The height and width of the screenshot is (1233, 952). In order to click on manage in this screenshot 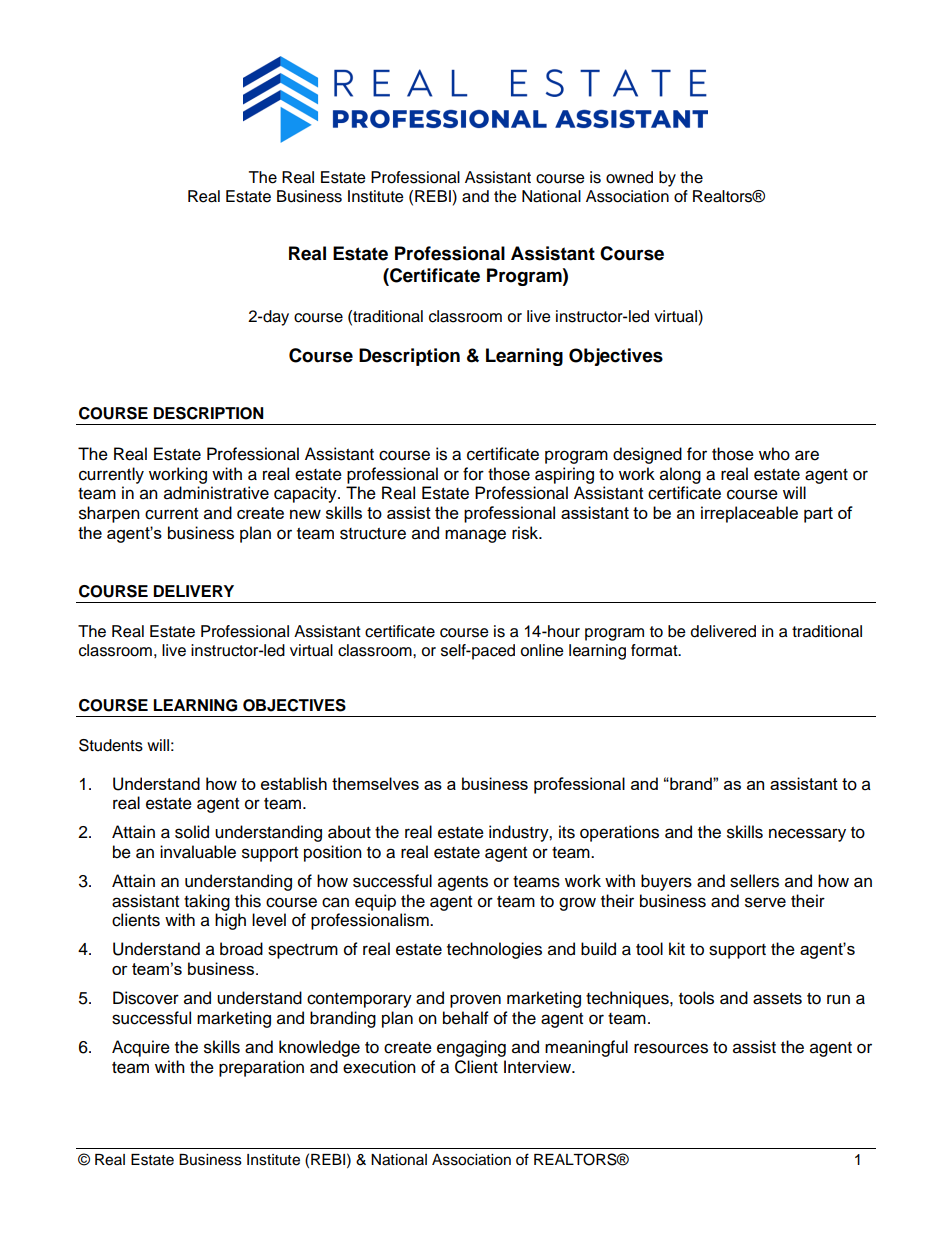, I will do `click(475, 536)`.
